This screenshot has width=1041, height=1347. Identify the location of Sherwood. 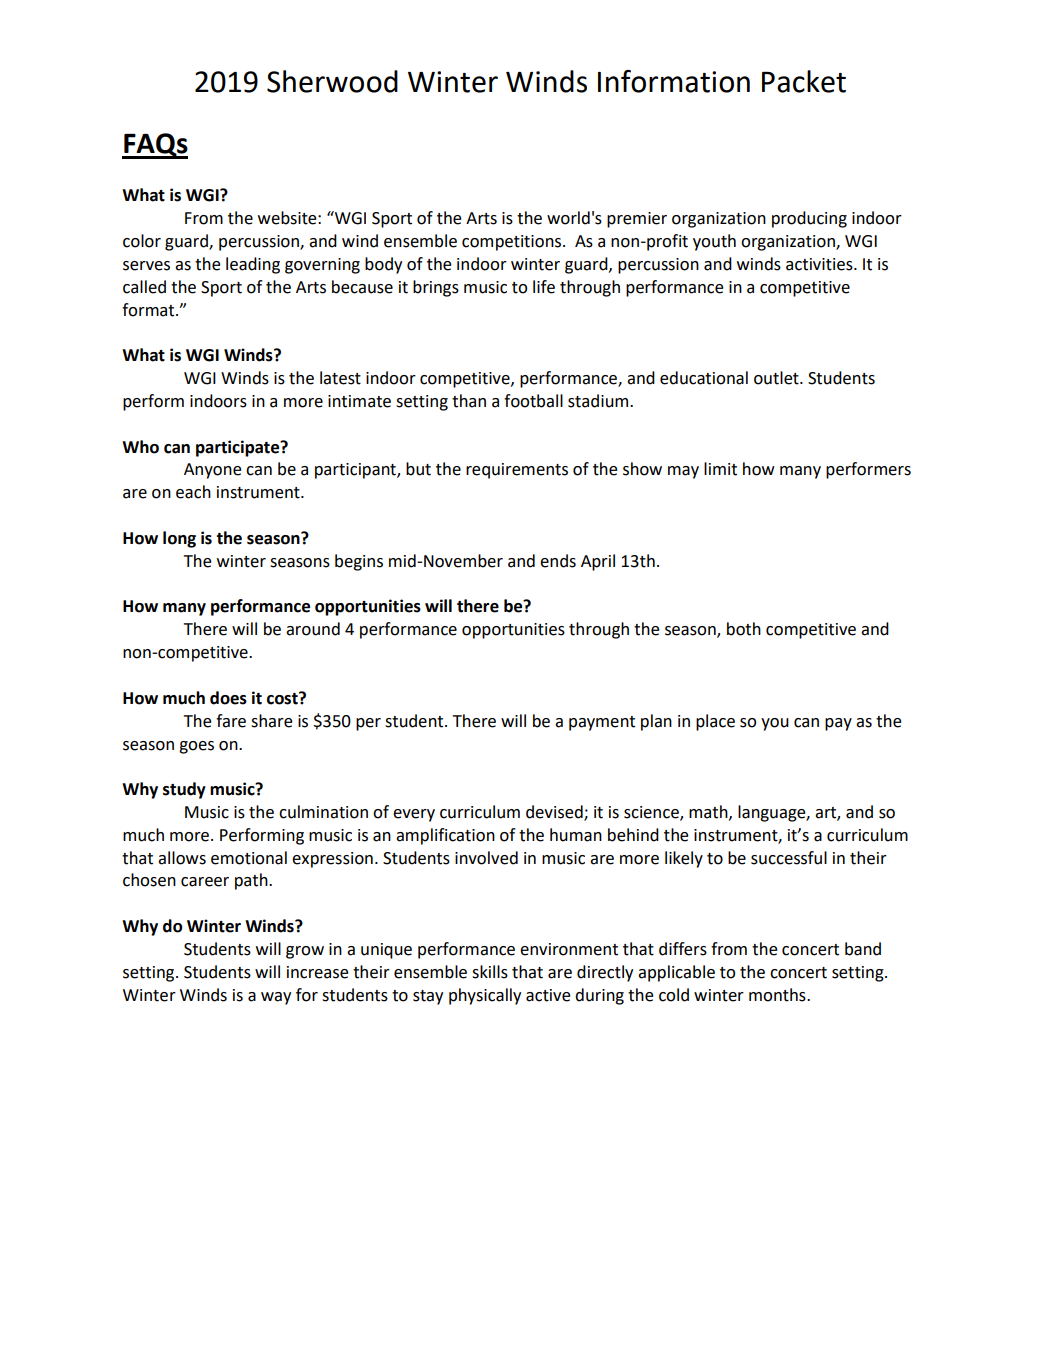
(332, 81).
